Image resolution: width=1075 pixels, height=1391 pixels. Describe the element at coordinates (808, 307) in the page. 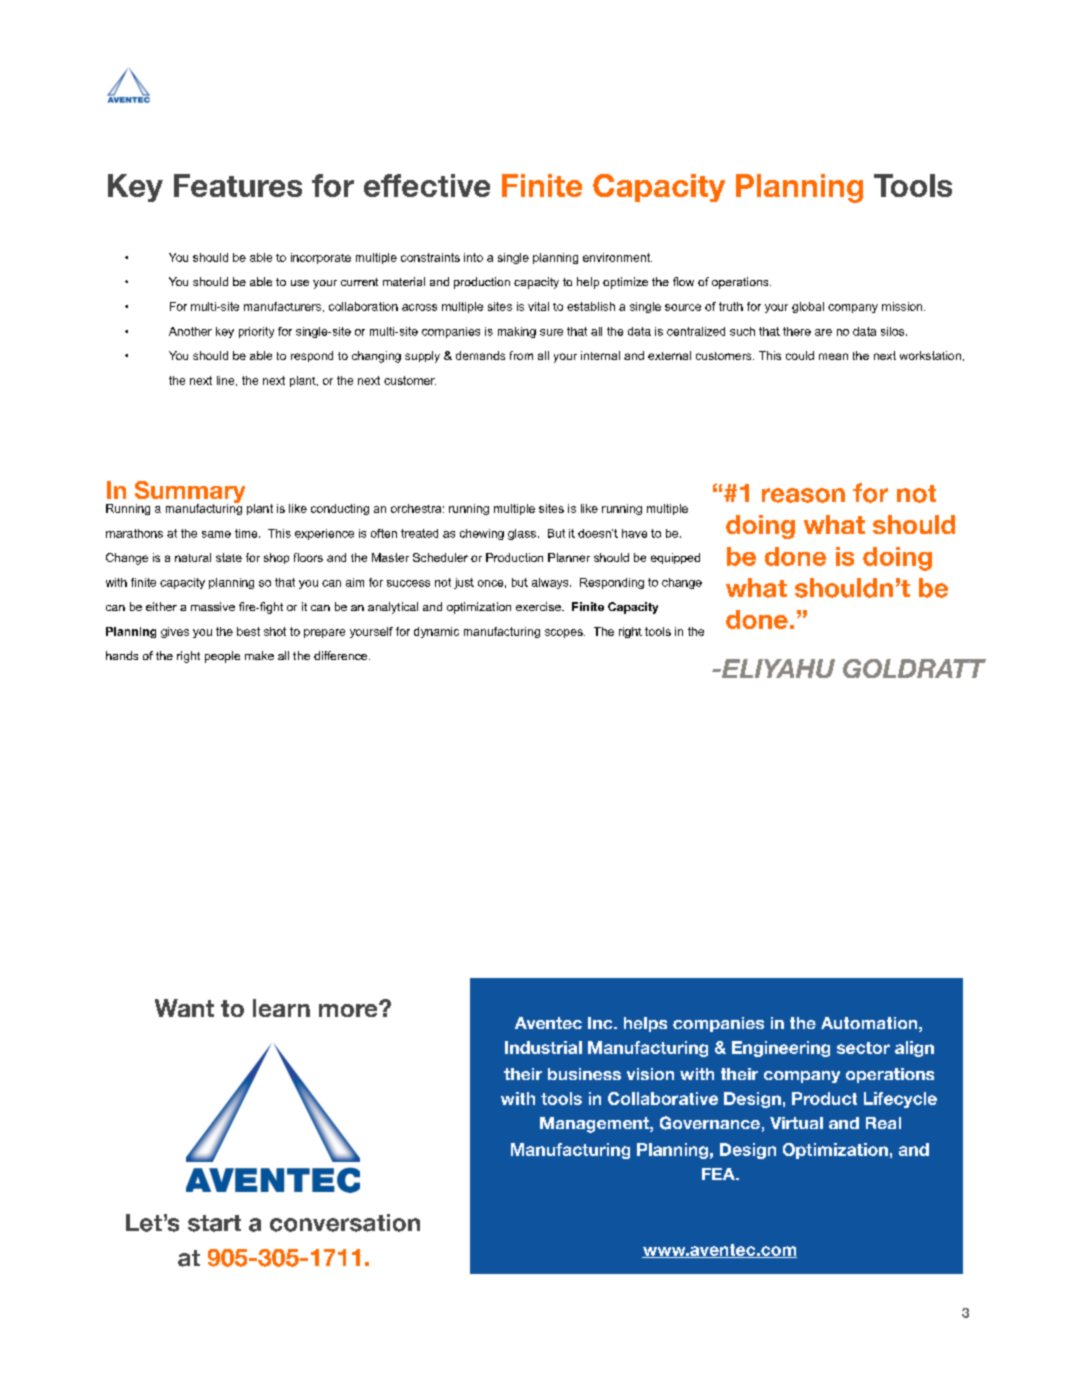

I see `global` at that location.
